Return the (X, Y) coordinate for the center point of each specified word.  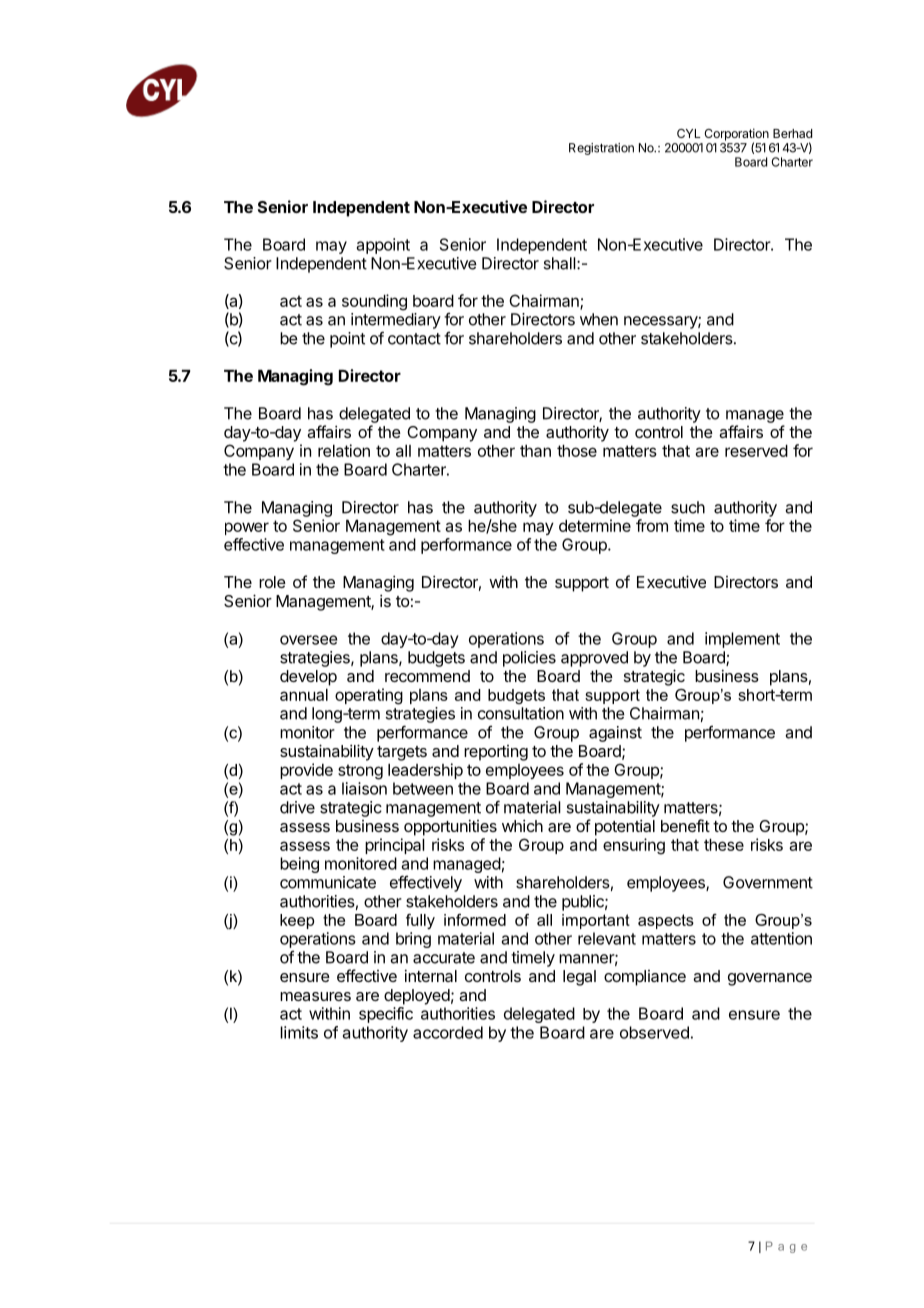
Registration (601, 149)
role (272, 582)
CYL (689, 133)
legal (579, 978)
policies (529, 659)
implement (742, 640)
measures (315, 996)
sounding (374, 302)
